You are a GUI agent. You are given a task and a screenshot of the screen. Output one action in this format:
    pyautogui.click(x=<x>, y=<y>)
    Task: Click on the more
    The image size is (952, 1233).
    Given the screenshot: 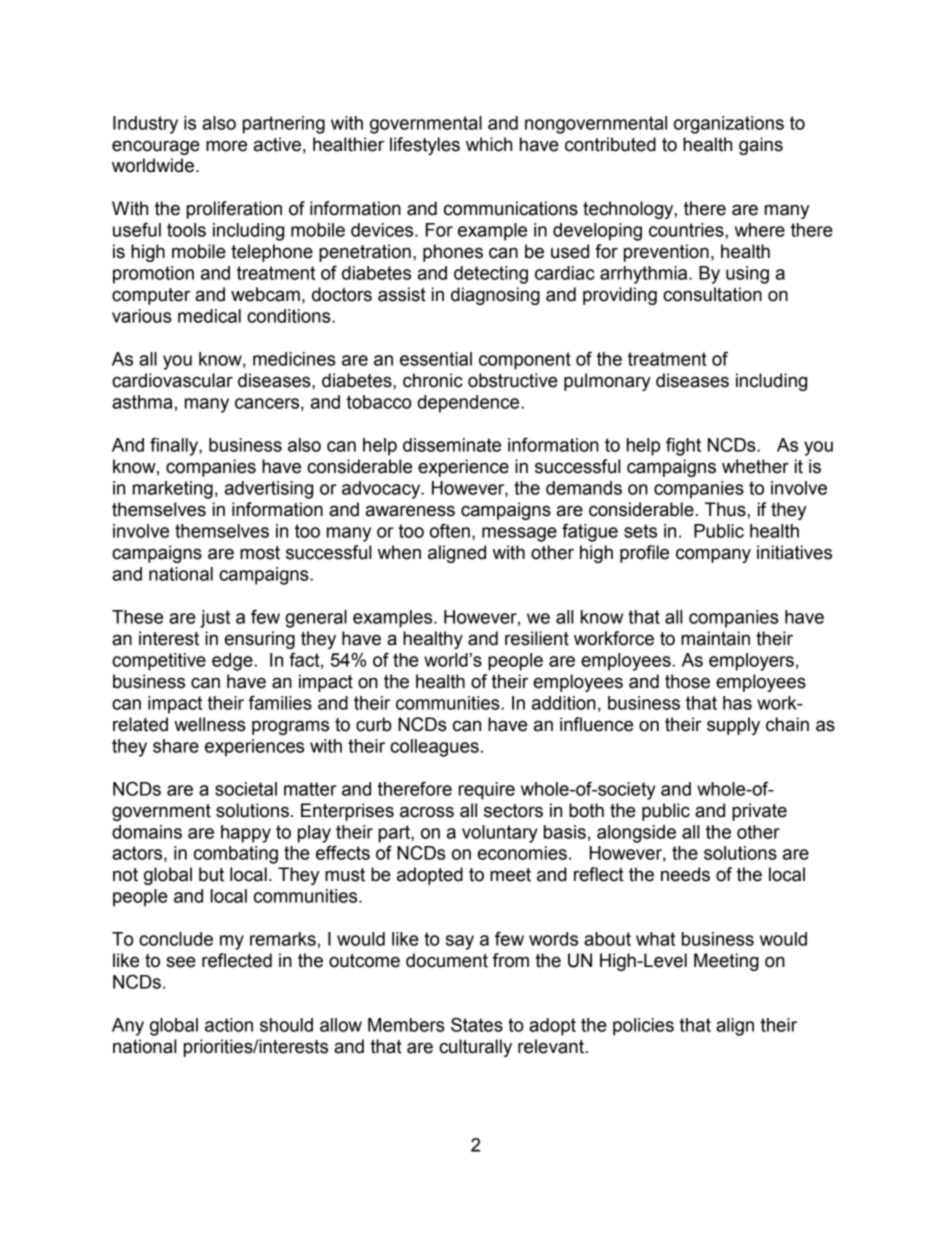 What is the action you would take?
    pyautogui.click(x=226, y=146)
